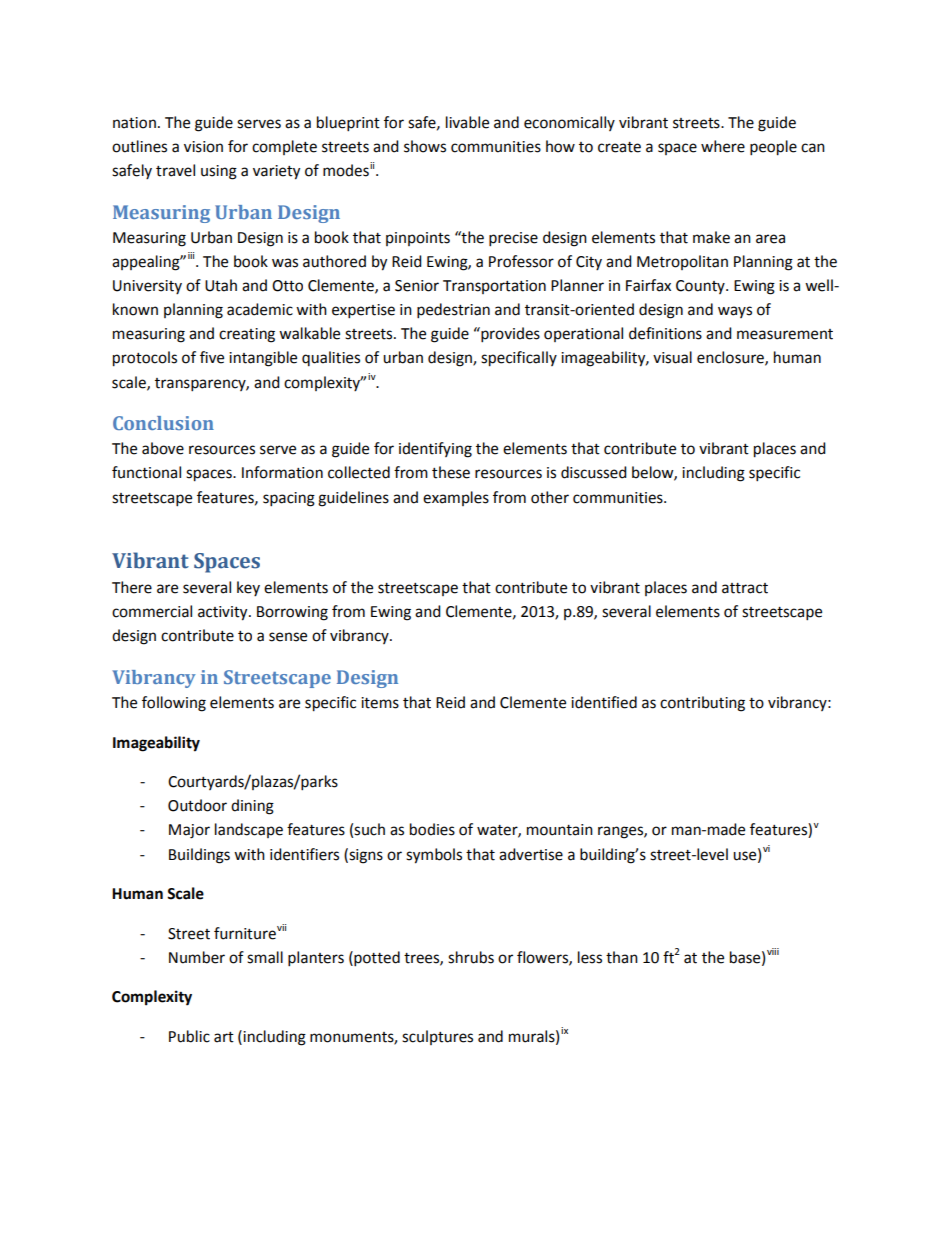 Image resolution: width=952 pixels, height=1233 pixels. Describe the element at coordinates (437, 1037) in the page. I see `sculptures` at that location.
